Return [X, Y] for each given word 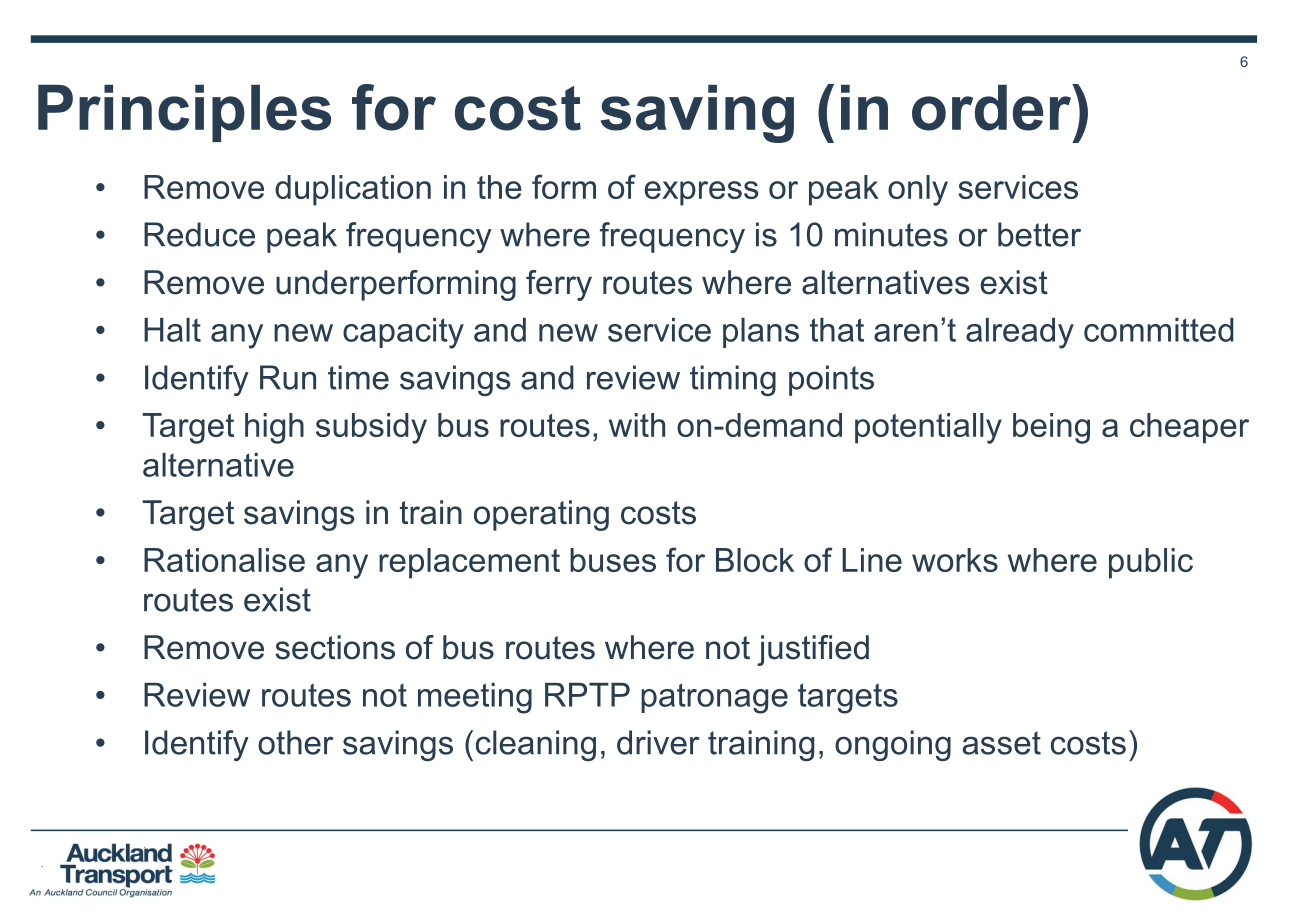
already [1020, 333]
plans [761, 333]
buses [613, 560]
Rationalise [224, 560]
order [993, 107]
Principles [184, 113]
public [1151, 563]
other [295, 742]
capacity [403, 333]
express [701, 193]
